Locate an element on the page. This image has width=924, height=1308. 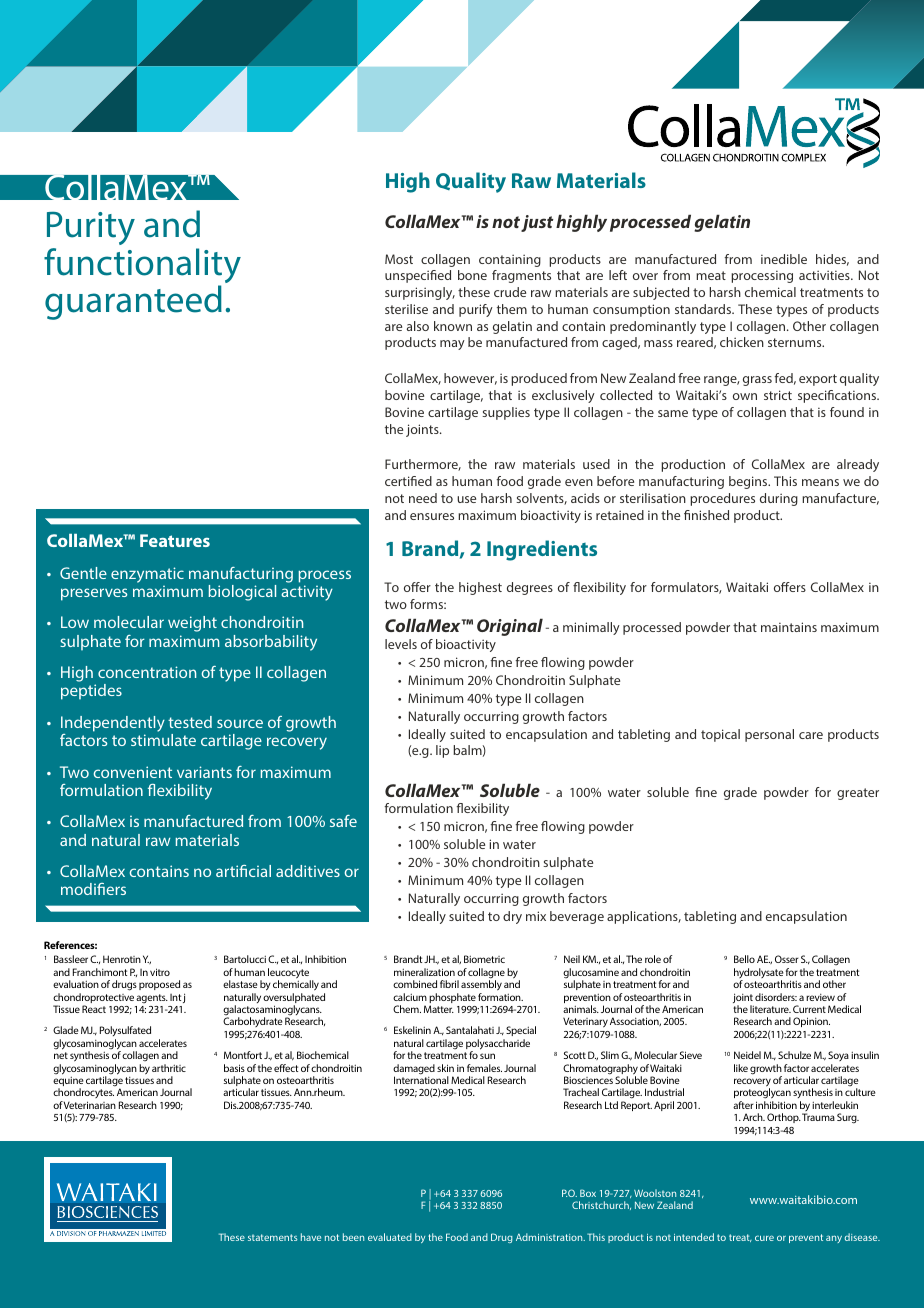
degrees is located at coordinates (530, 588).
